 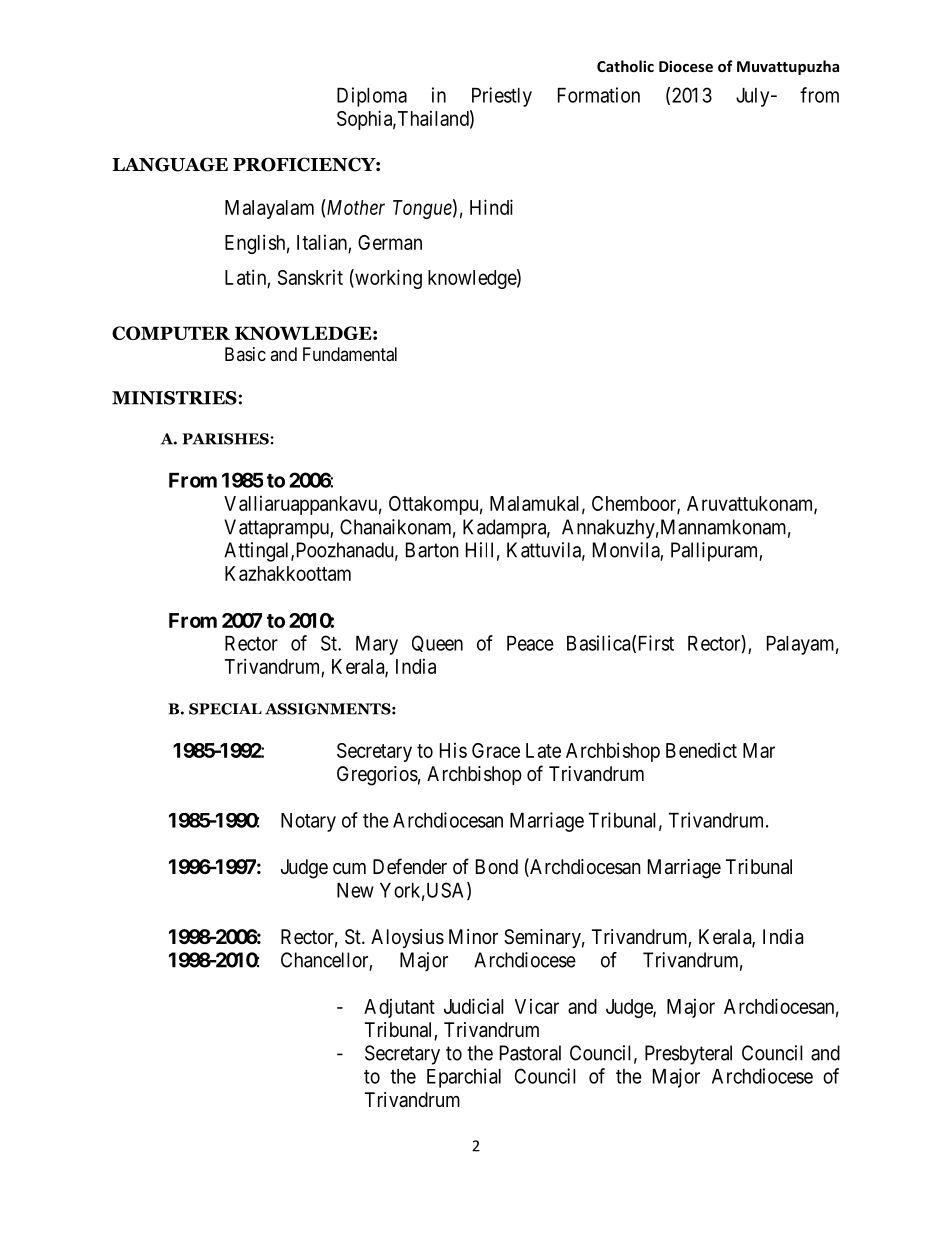 What do you see at coordinates (453, 750) in the screenshot?
I see `His` at bounding box center [453, 750].
